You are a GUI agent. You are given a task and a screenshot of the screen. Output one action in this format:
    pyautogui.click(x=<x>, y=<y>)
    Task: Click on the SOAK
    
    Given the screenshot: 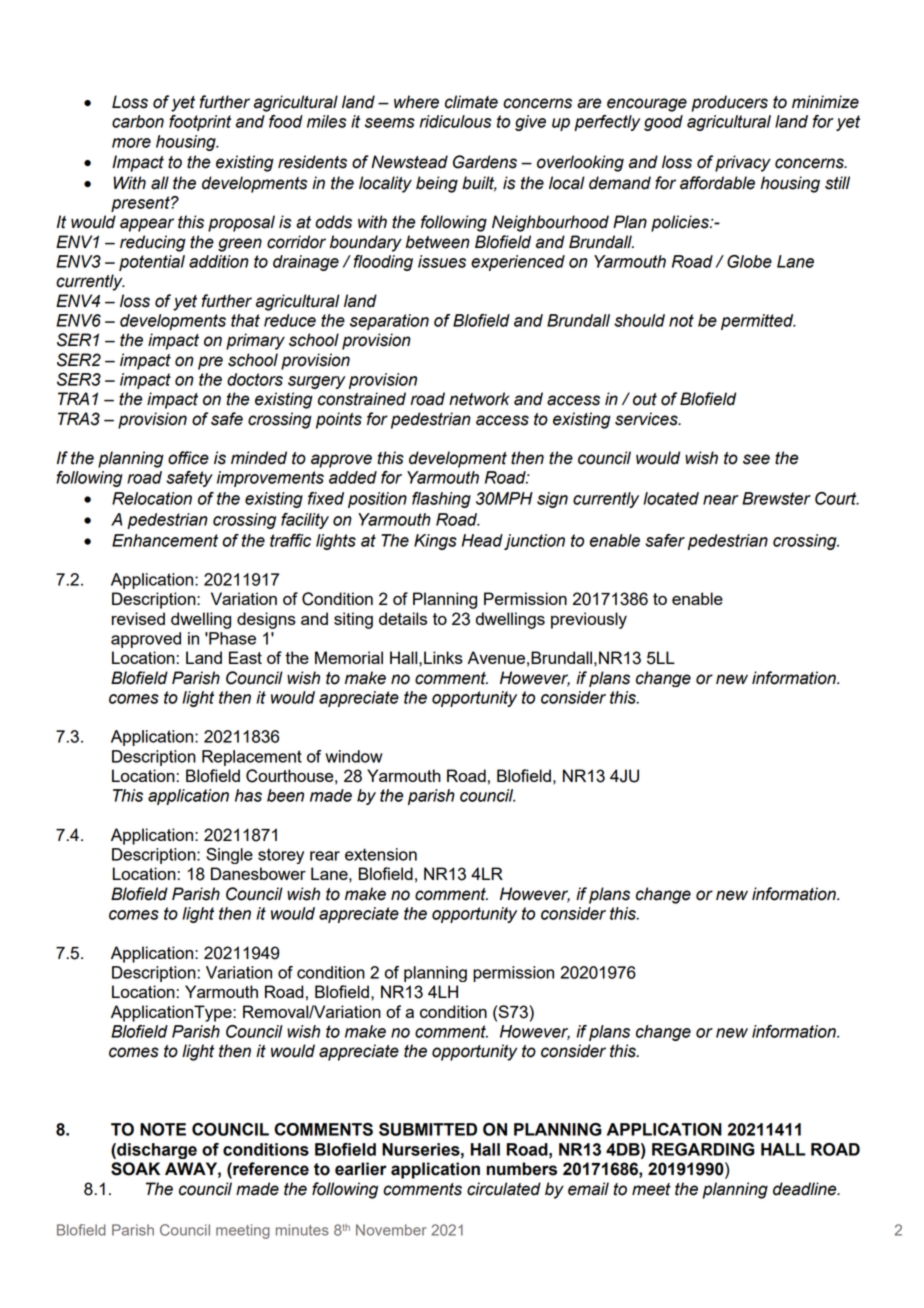 What is the action you would take?
    pyautogui.click(x=135, y=1169)
